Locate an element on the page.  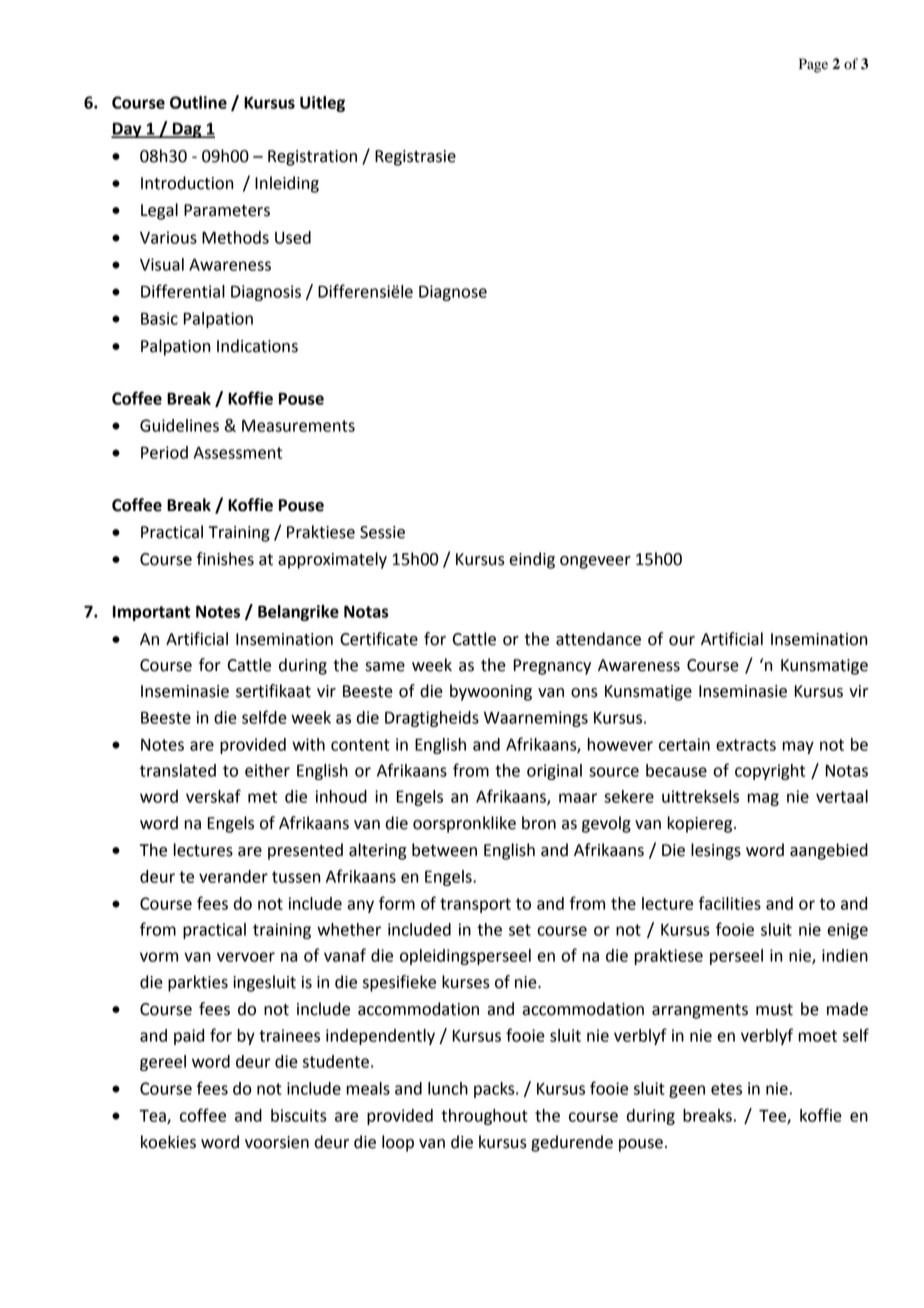
Outline is located at coordinates (198, 102).
